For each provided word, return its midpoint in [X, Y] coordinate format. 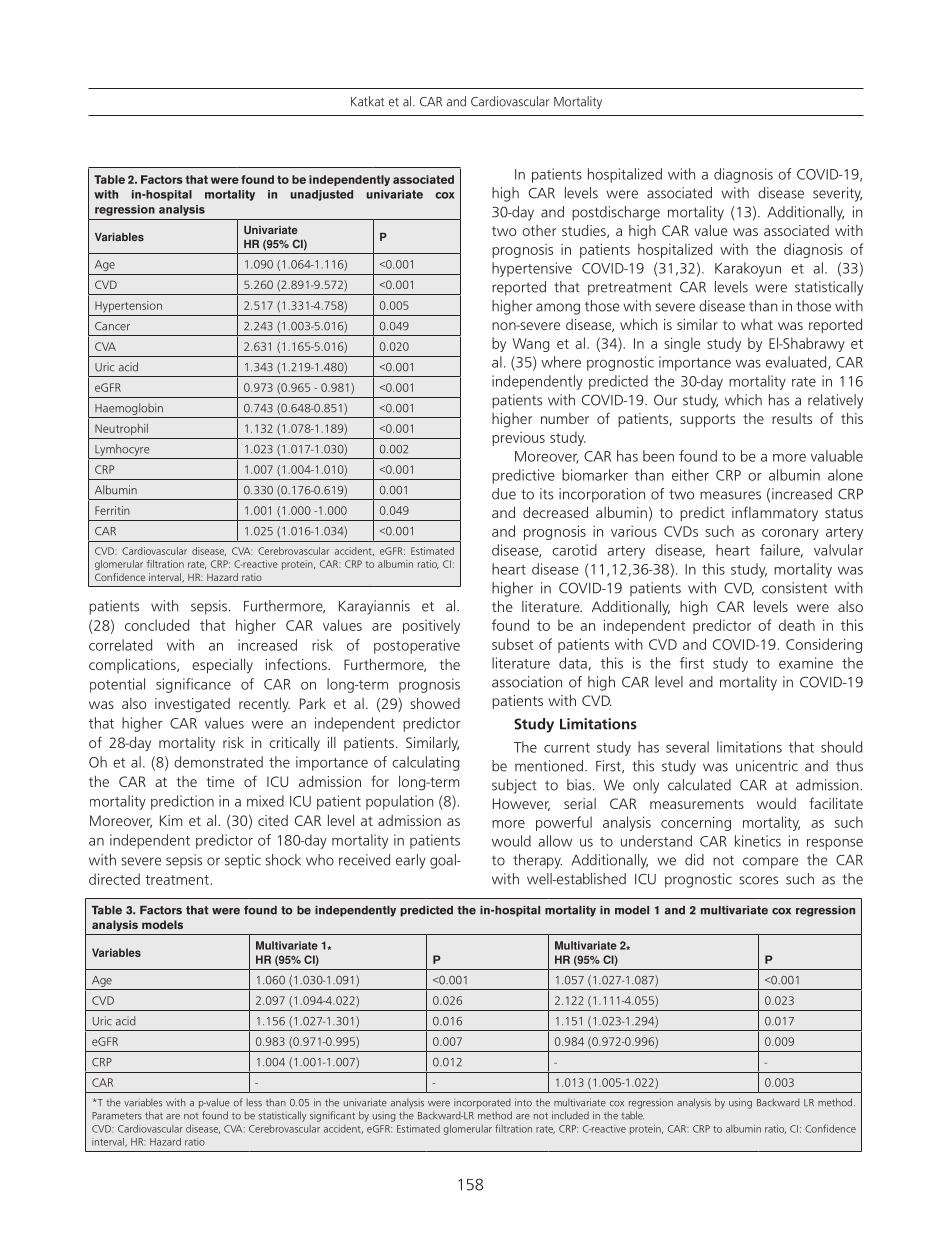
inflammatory [775, 513]
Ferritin [112, 510]
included [570, 1115]
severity [837, 194]
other [539, 230]
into [523, 1102]
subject [514, 786]
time [220, 781]
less [254, 1102]
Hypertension [128, 307]
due [504, 494]
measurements [697, 804]
